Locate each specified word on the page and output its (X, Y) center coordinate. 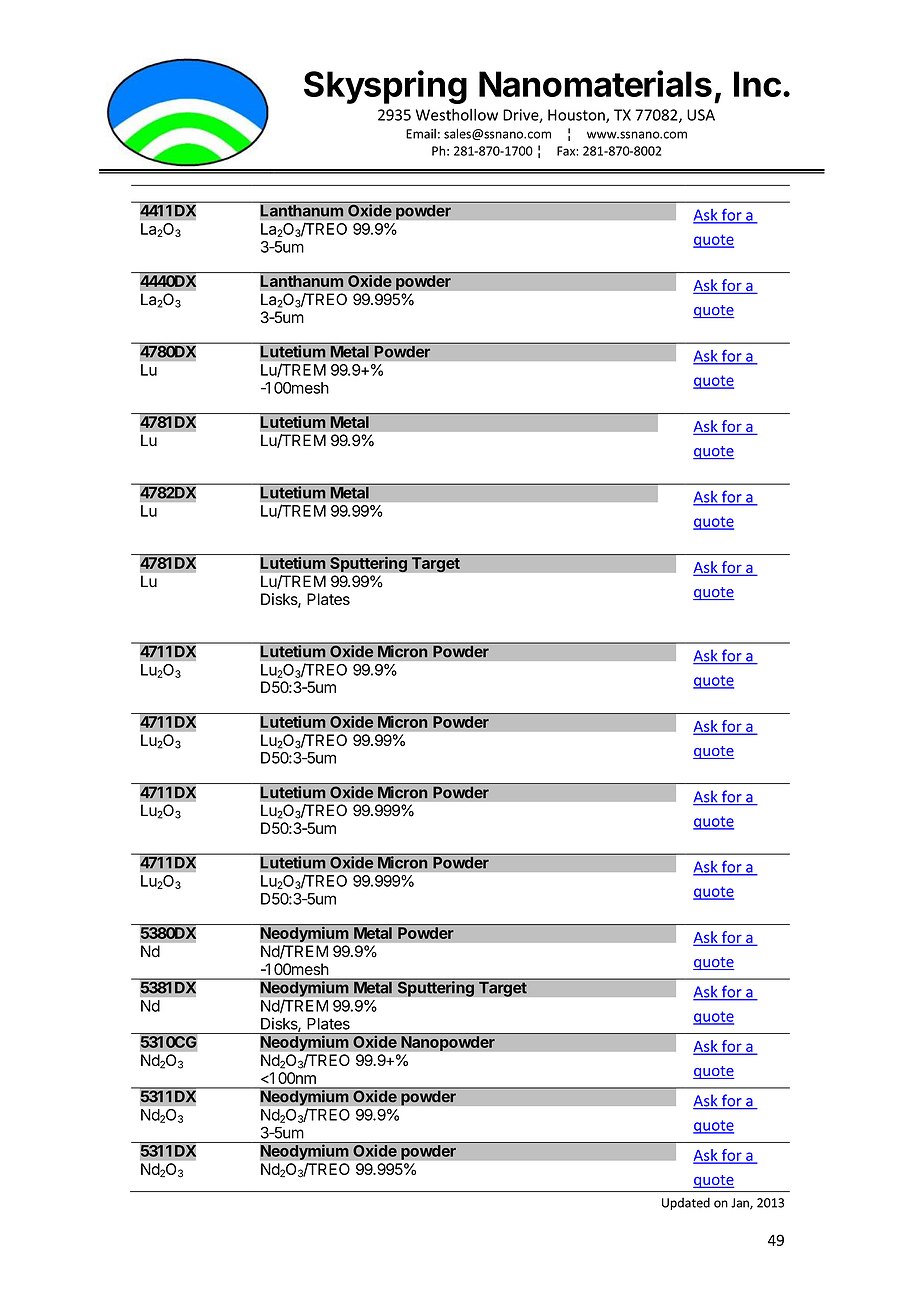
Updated (686, 1203)
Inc (757, 84)
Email (421, 134)
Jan (741, 1204)
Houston (577, 116)
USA (701, 115)
